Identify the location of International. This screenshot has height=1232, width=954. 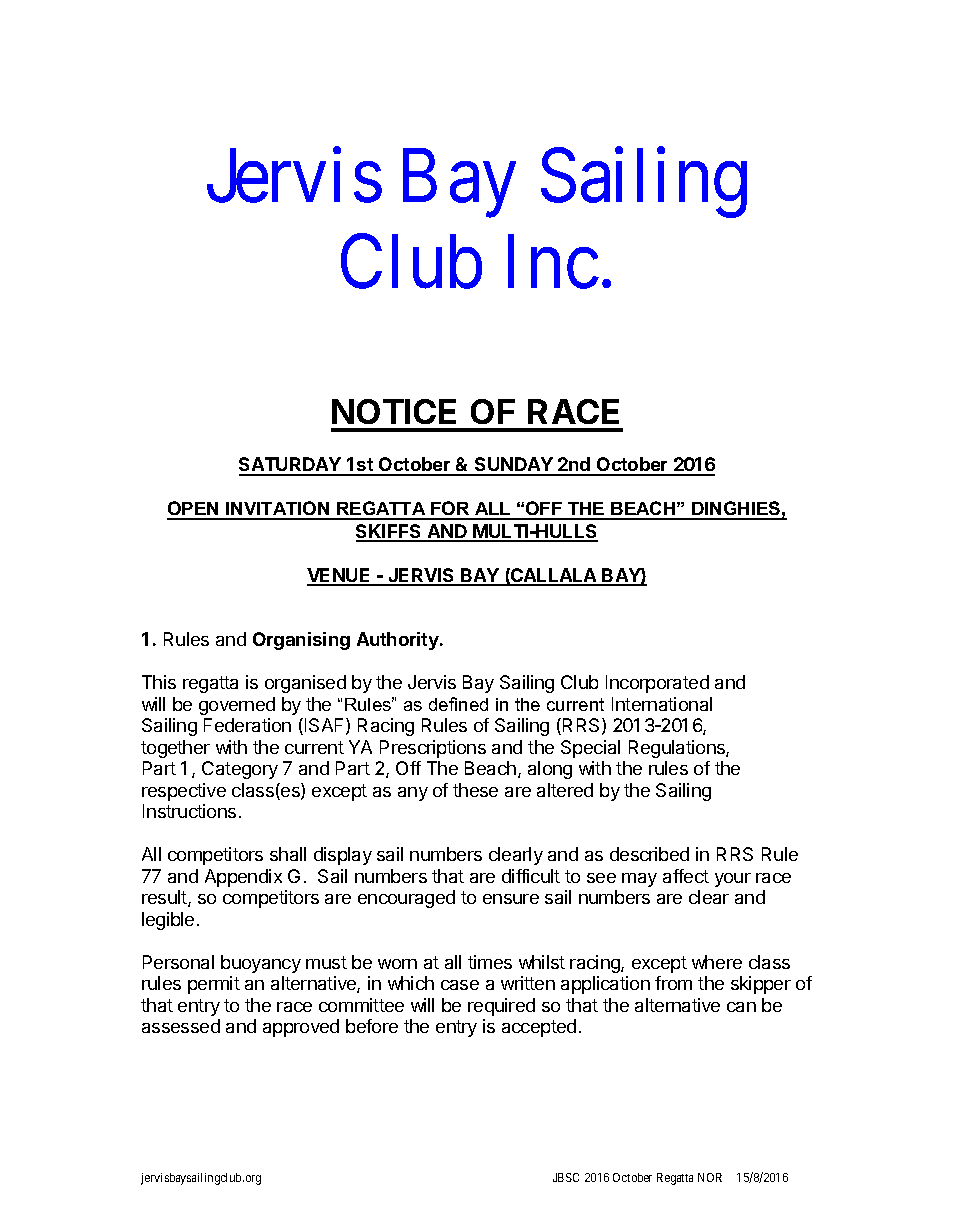
(662, 704).
